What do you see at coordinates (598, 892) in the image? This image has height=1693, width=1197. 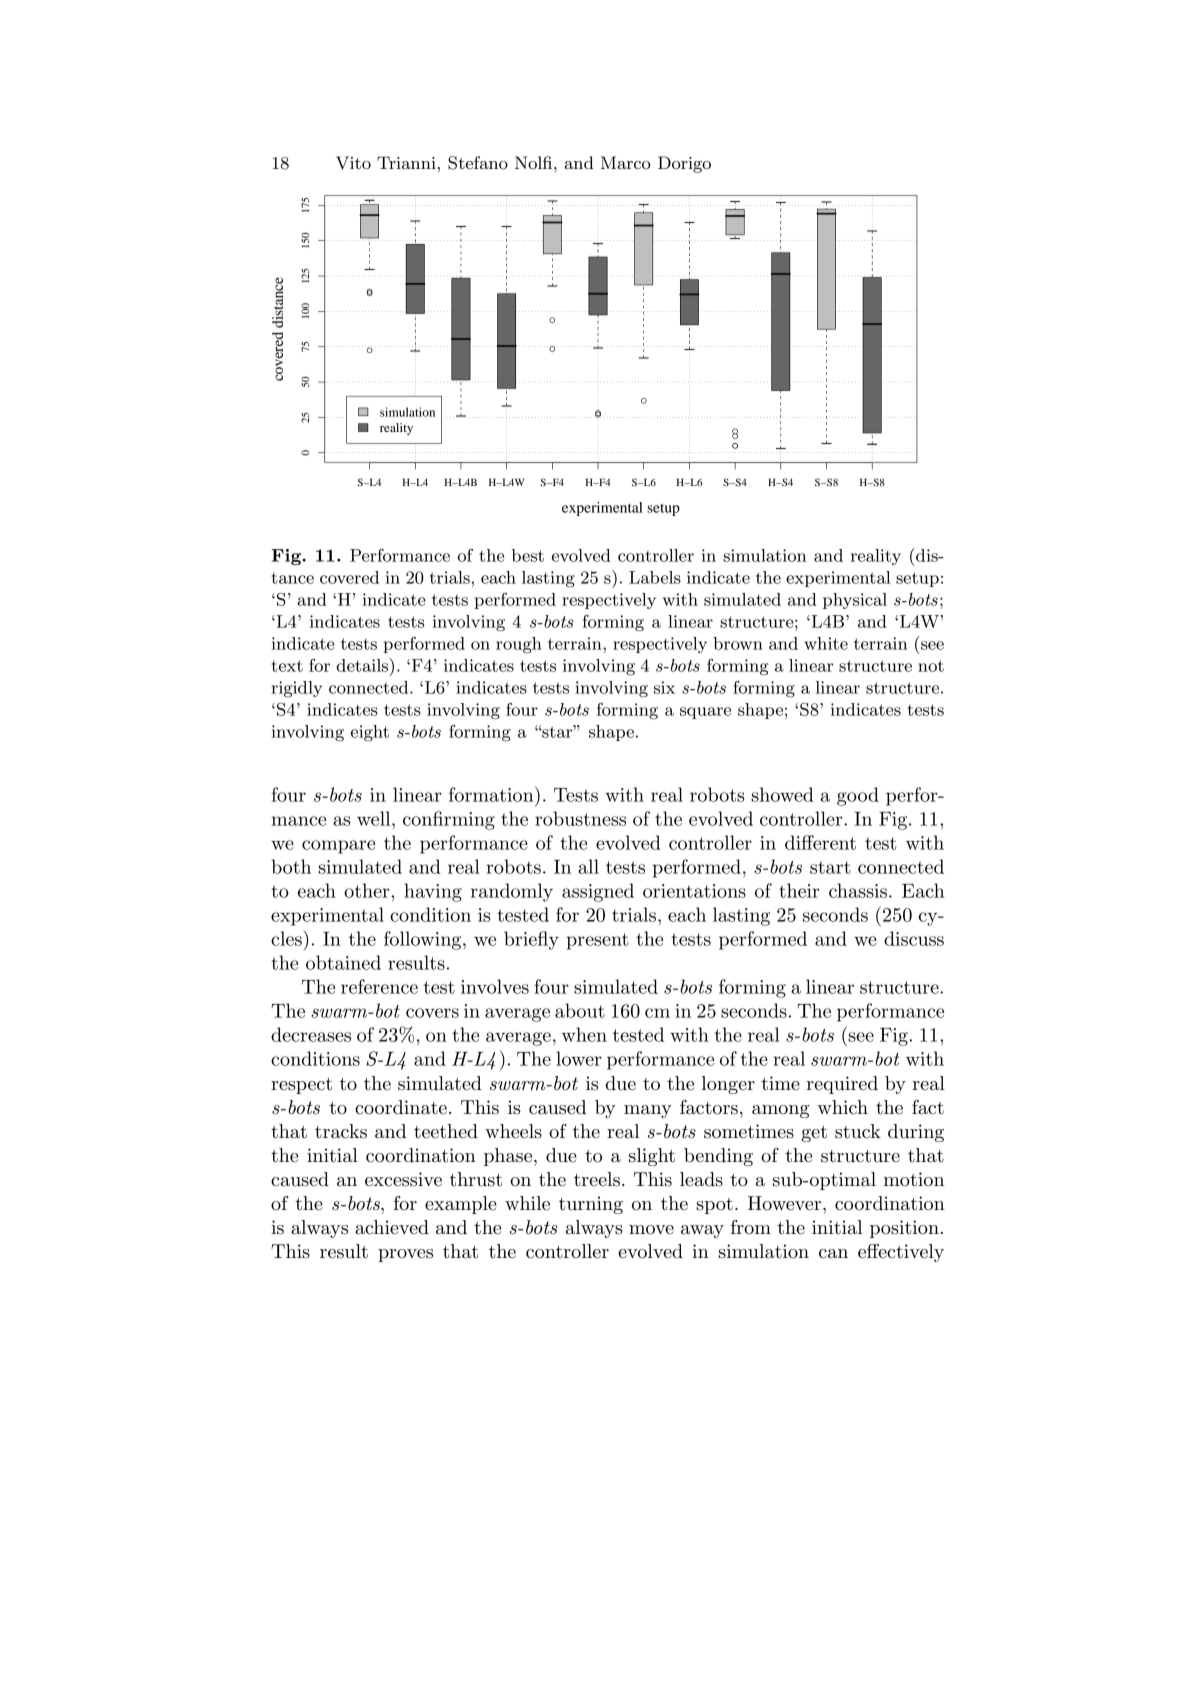 I see `assigned` at bounding box center [598, 892].
